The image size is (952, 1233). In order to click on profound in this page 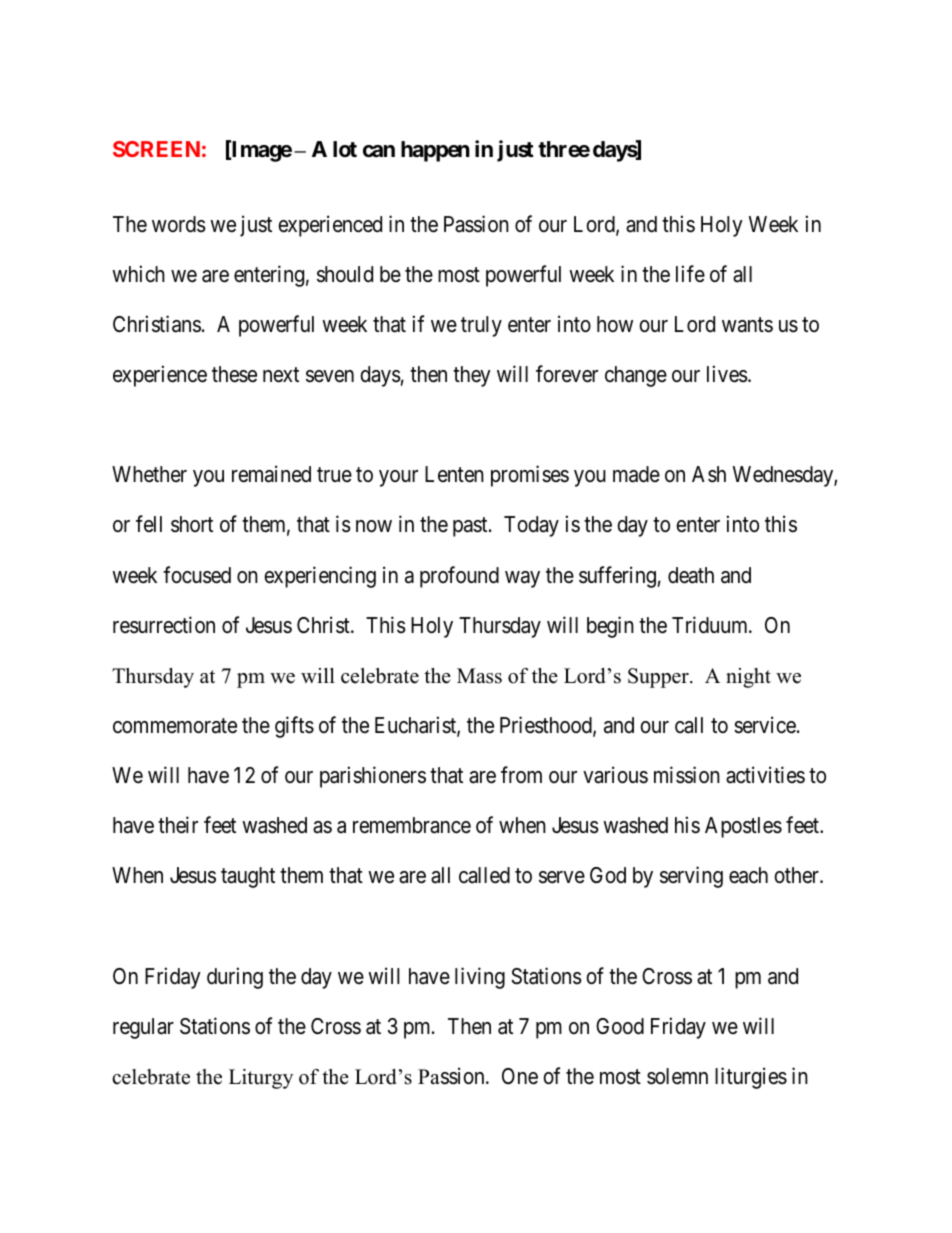, I will do `click(459, 577)`.
